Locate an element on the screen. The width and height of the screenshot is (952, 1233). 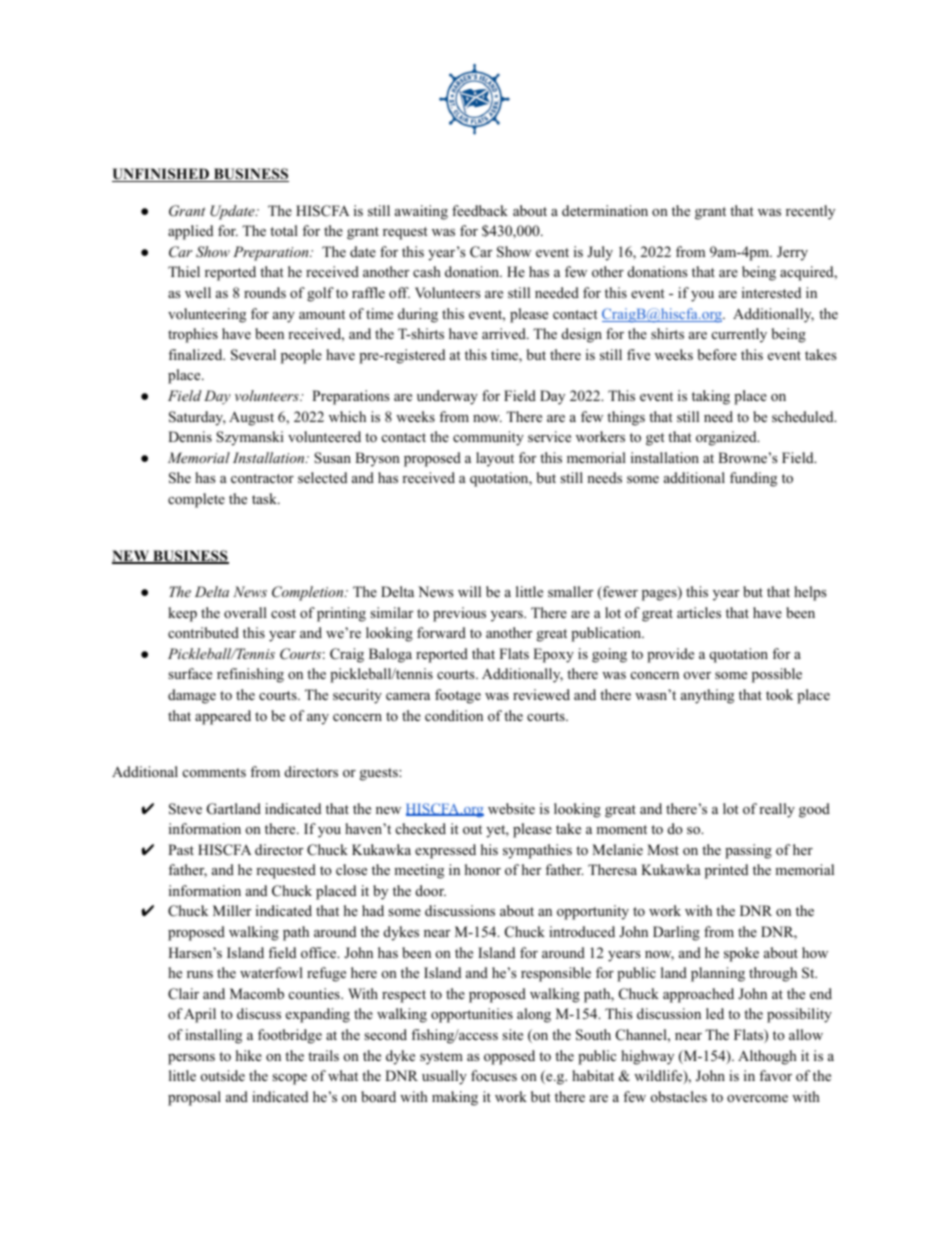
task is located at coordinates (265, 498).
